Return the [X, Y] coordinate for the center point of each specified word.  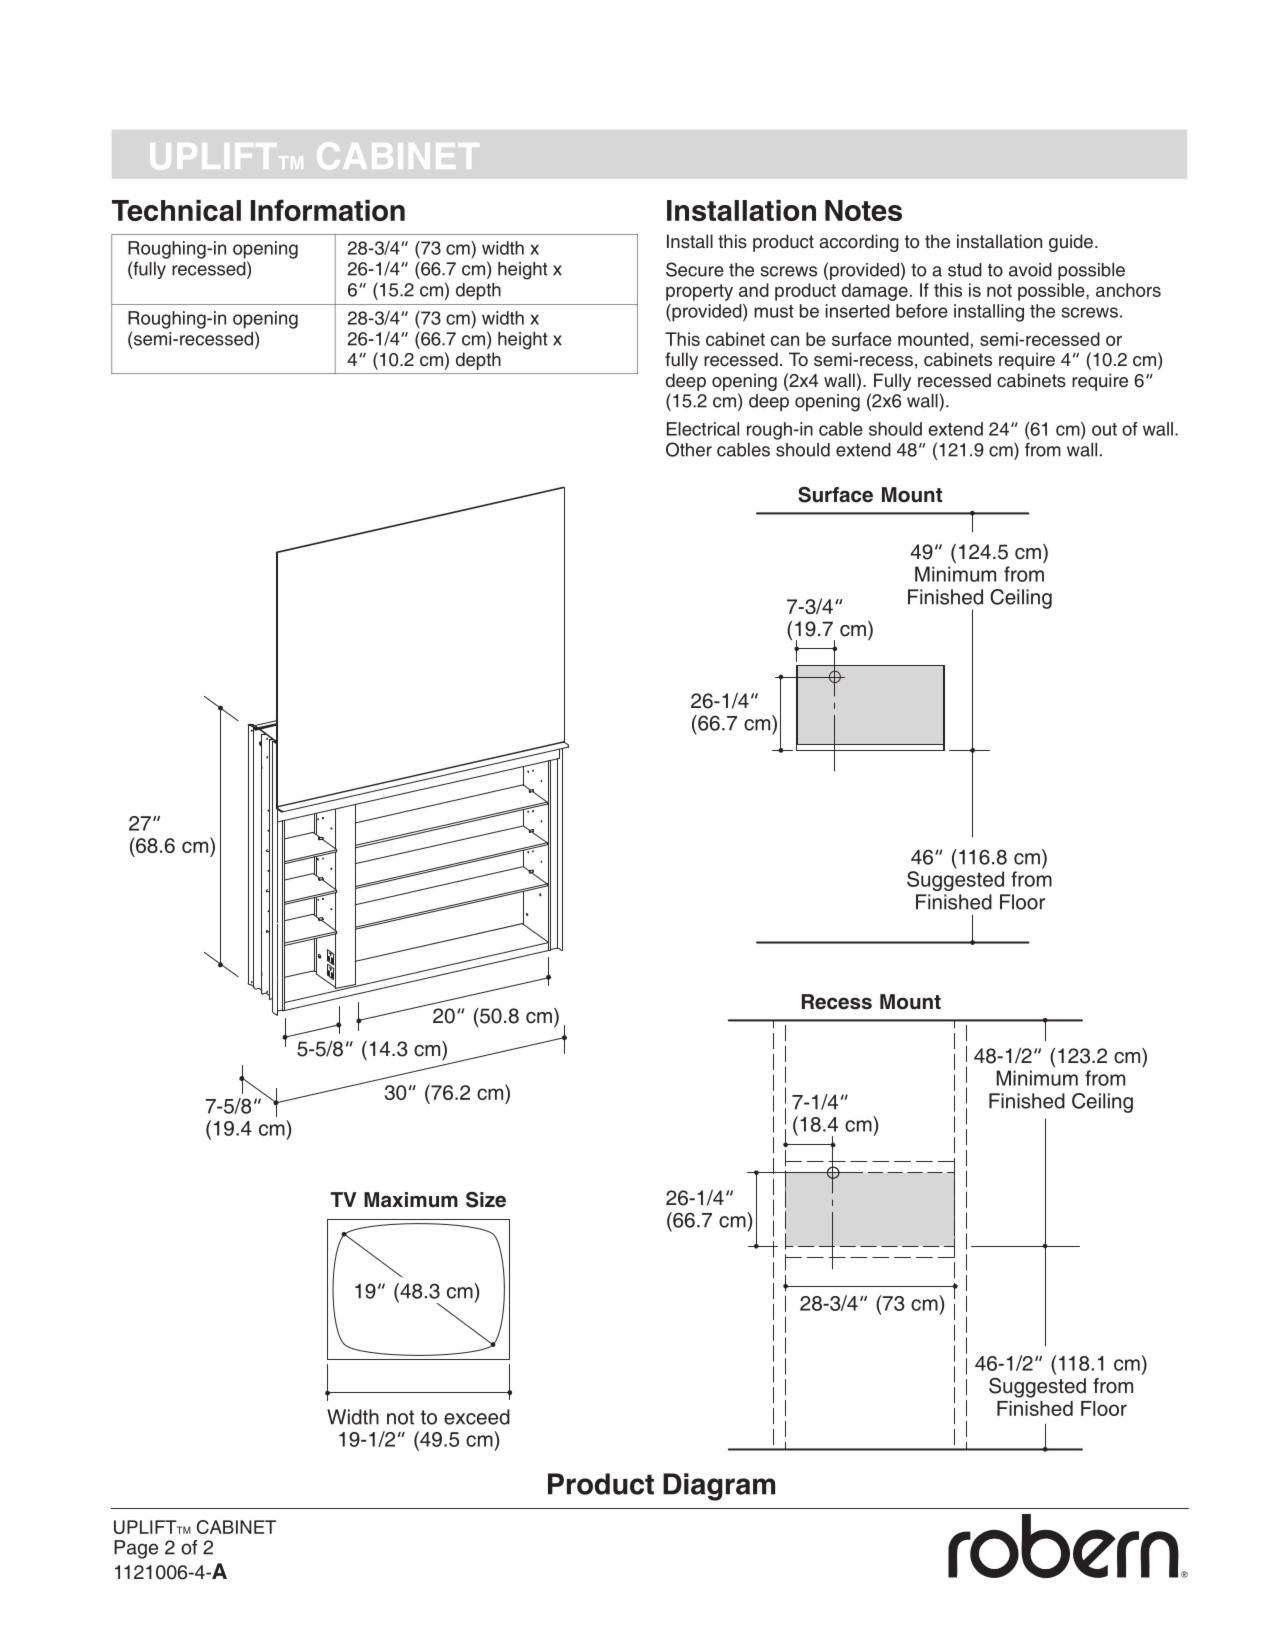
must [774, 311]
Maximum [411, 1200]
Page [136, 1549]
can [785, 340]
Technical [176, 210]
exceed [477, 1417]
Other [689, 449]
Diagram [719, 1487]
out [1104, 429]
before [922, 311]
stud [965, 270]
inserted [857, 311]
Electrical [703, 429]
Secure [695, 269]
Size [486, 1200]
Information [328, 210]
